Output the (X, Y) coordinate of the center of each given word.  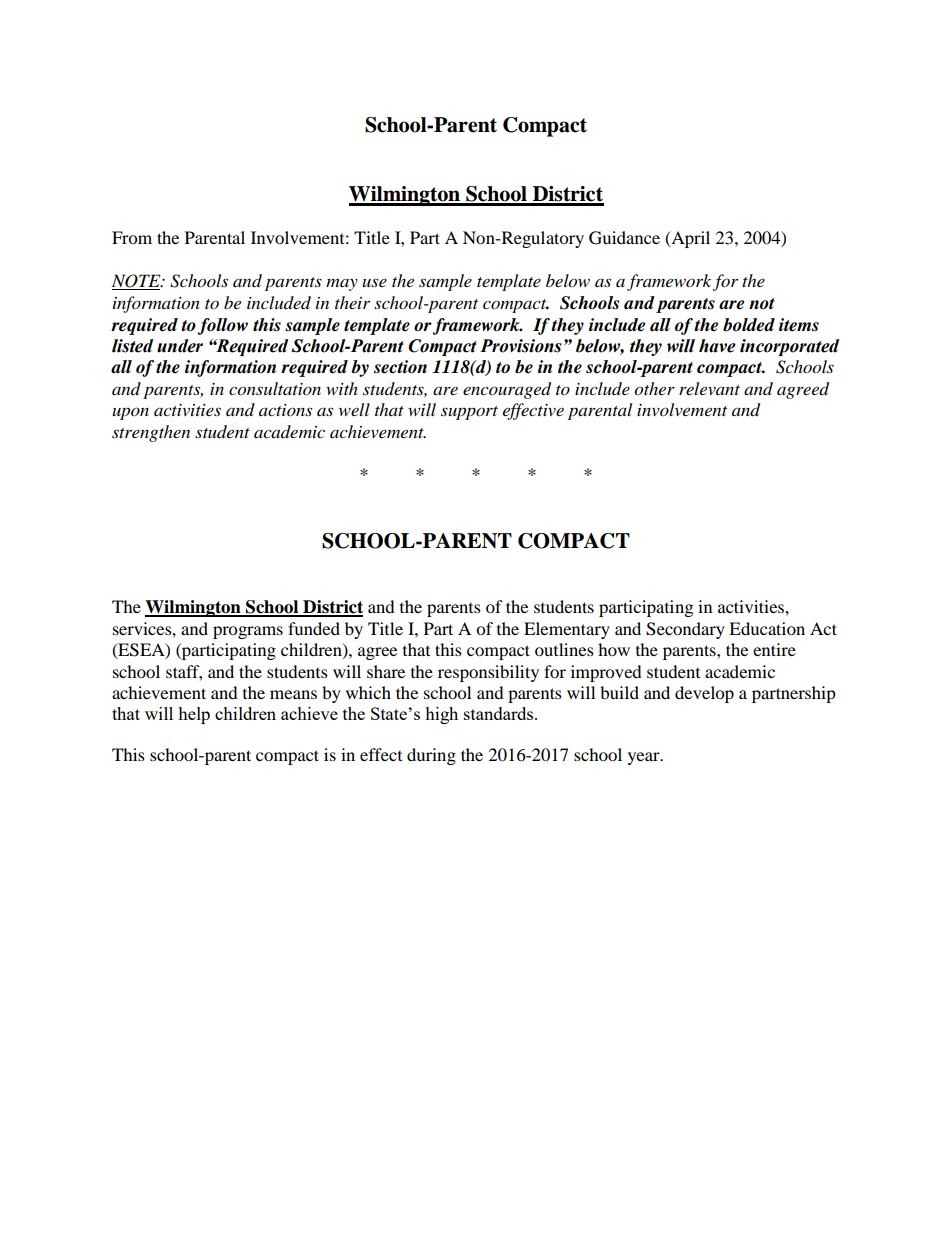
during (431, 756)
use (374, 282)
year (645, 758)
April (689, 239)
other (654, 389)
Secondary (685, 630)
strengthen (151, 433)
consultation (275, 389)
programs (248, 632)
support (469, 413)
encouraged (507, 390)
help (194, 715)
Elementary (567, 630)
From (132, 237)
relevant (709, 388)
